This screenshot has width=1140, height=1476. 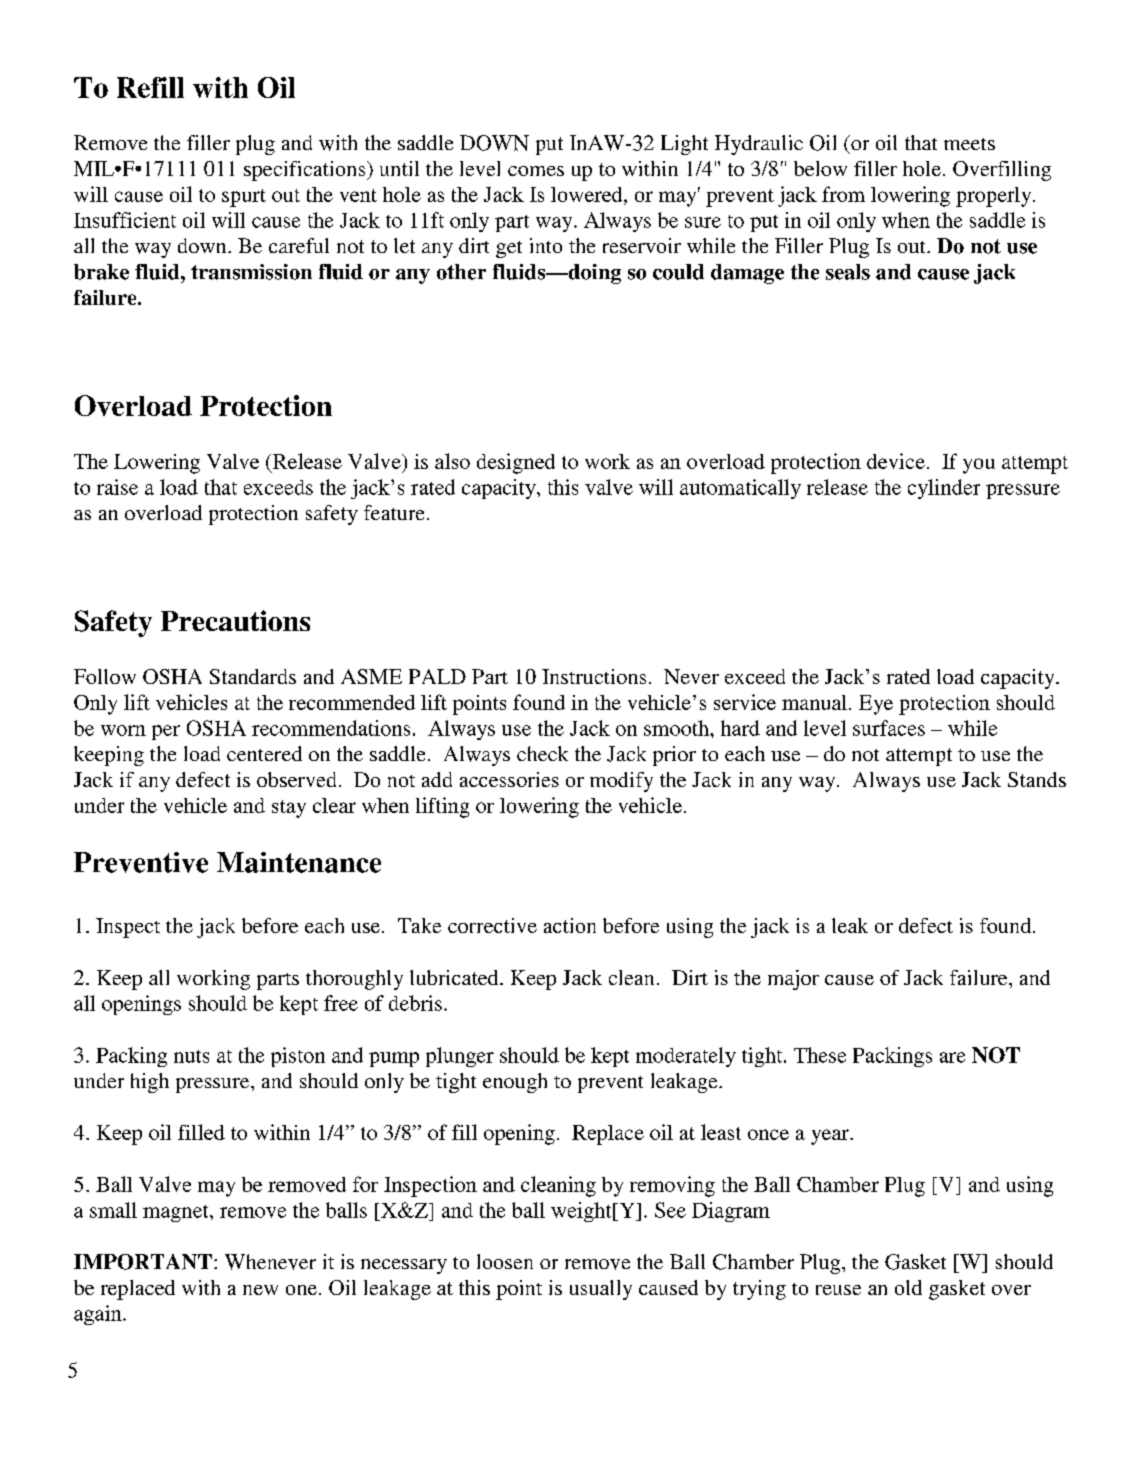 What do you see at coordinates (793, 980) in the screenshot?
I see `major` at bounding box center [793, 980].
